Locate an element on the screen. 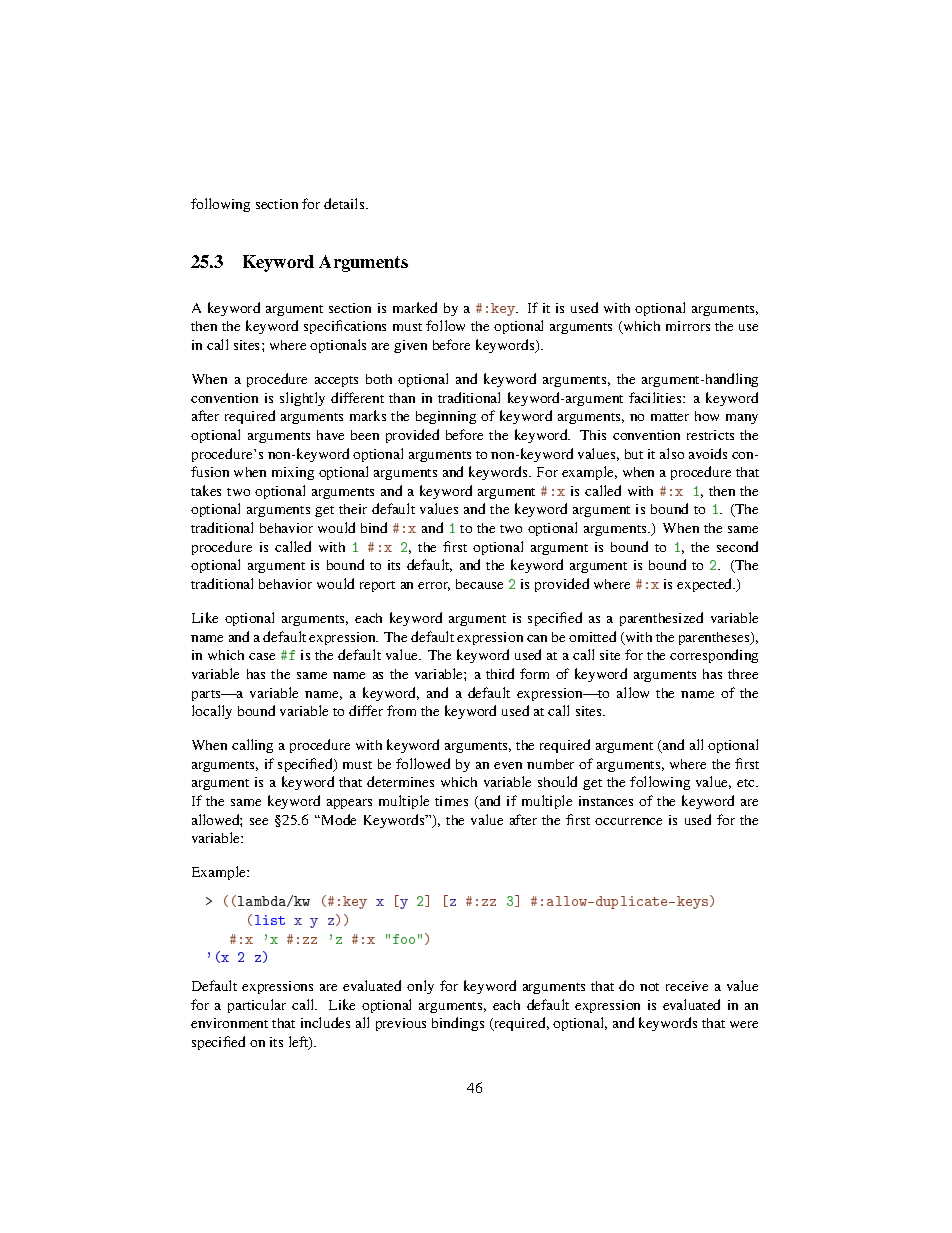  occurrence is located at coordinates (628, 821).
